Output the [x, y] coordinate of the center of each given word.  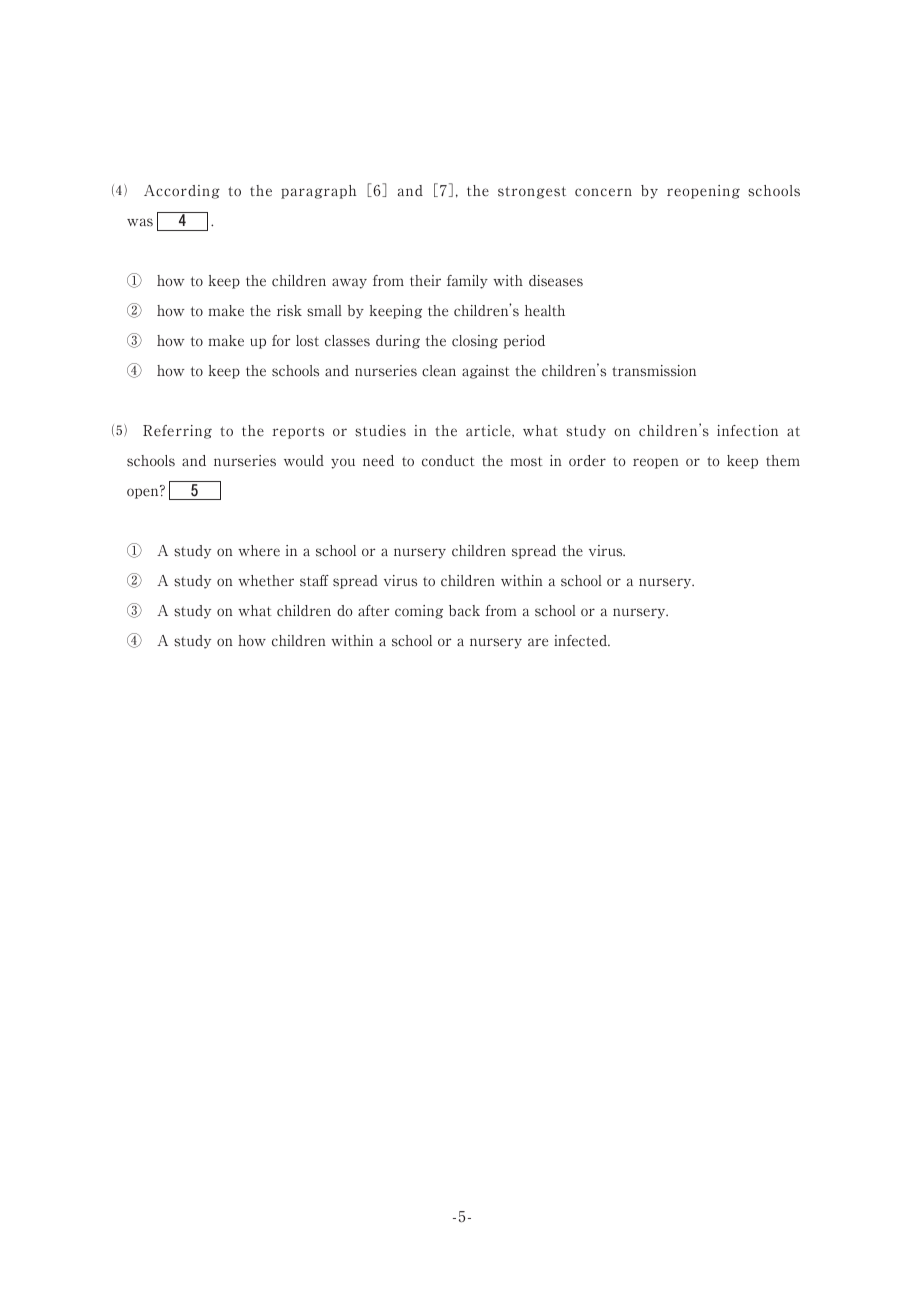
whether [266, 581]
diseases [556, 281]
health [545, 311]
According [182, 192]
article [489, 431]
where [259, 551]
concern [603, 192]
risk [289, 311]
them [783, 461]
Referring [177, 432]
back [464, 611]
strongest [532, 192]
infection [747, 431]
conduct [448, 461]
